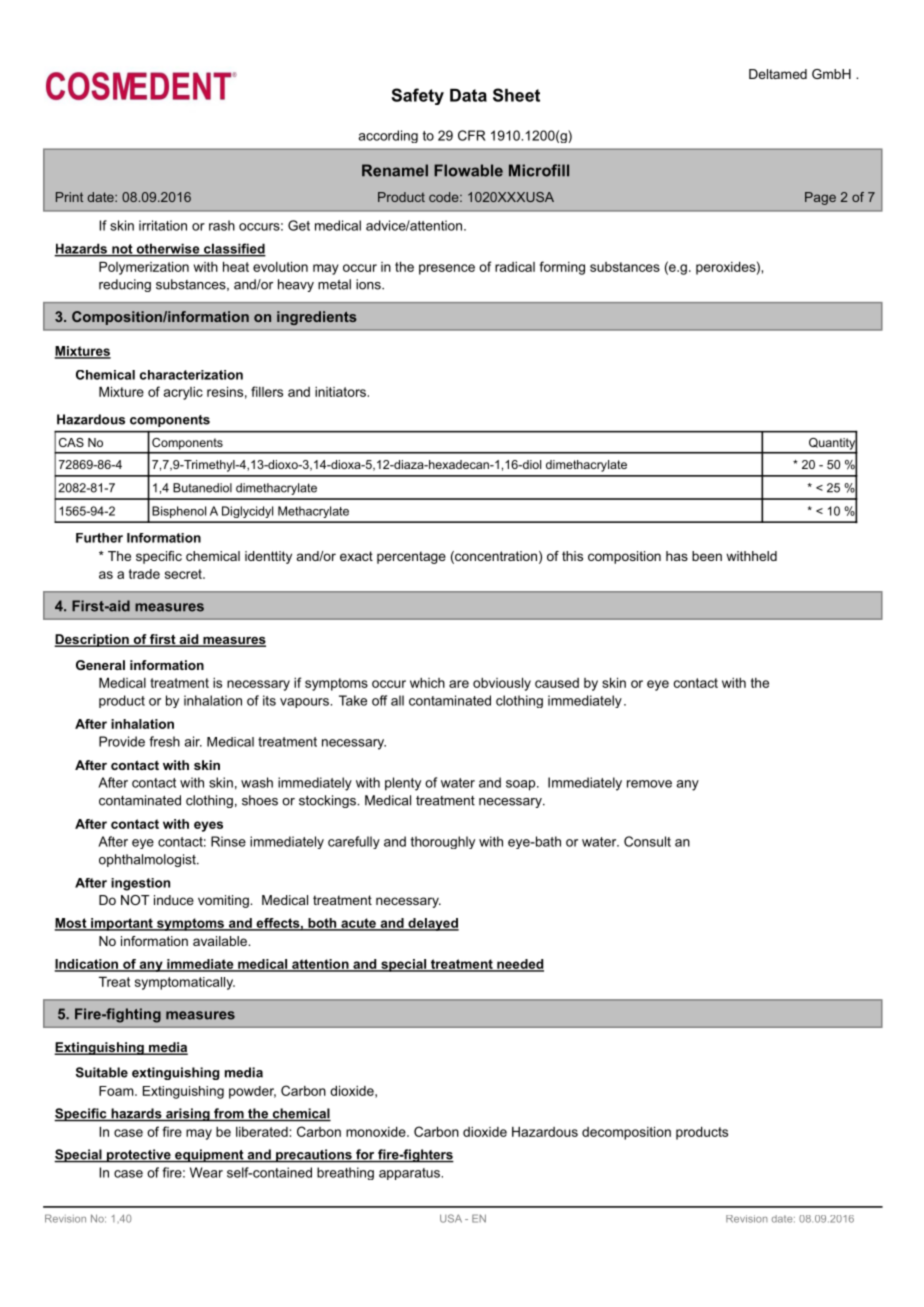 The image size is (924, 1307). I want to click on Print, so click(69, 197).
